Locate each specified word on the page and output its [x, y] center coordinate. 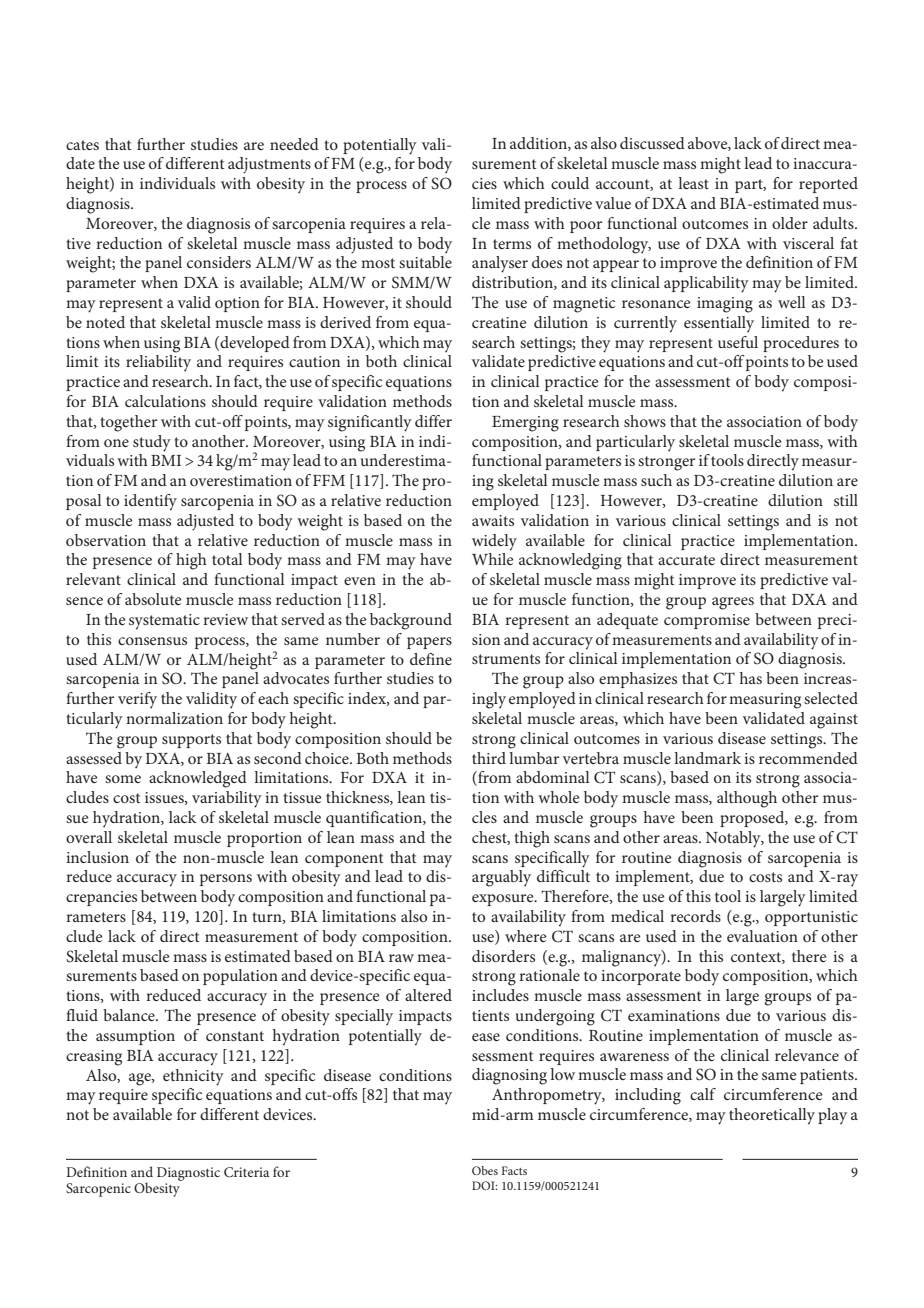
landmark [707, 758]
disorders [503, 956]
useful [738, 342]
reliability [158, 363]
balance [130, 1015]
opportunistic [811, 918]
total [227, 559]
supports [191, 741]
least [693, 183]
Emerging [525, 424]
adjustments [269, 165]
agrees [733, 603]
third [489, 758]
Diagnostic [188, 1174]
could [570, 183]
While [493, 559]
